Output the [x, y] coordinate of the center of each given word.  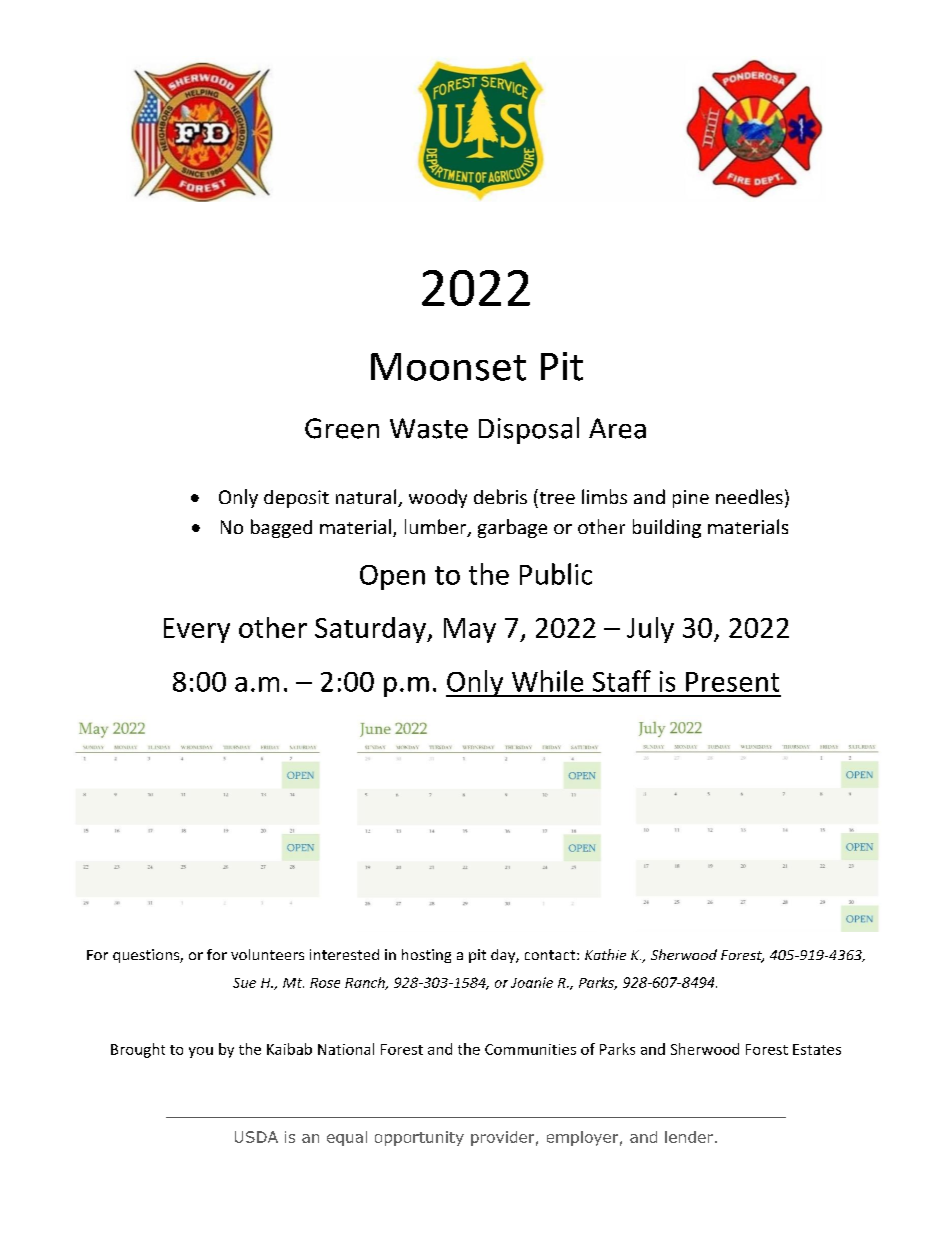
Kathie [605, 954]
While [547, 681]
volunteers [267, 954]
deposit [296, 499]
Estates [817, 1049]
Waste [429, 428]
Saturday [371, 630]
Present [732, 682]
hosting [426, 956]
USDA [256, 1137]
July [650, 630]
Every [197, 630]
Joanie [532, 982]
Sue [244, 983]
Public [556, 574]
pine [691, 499]
